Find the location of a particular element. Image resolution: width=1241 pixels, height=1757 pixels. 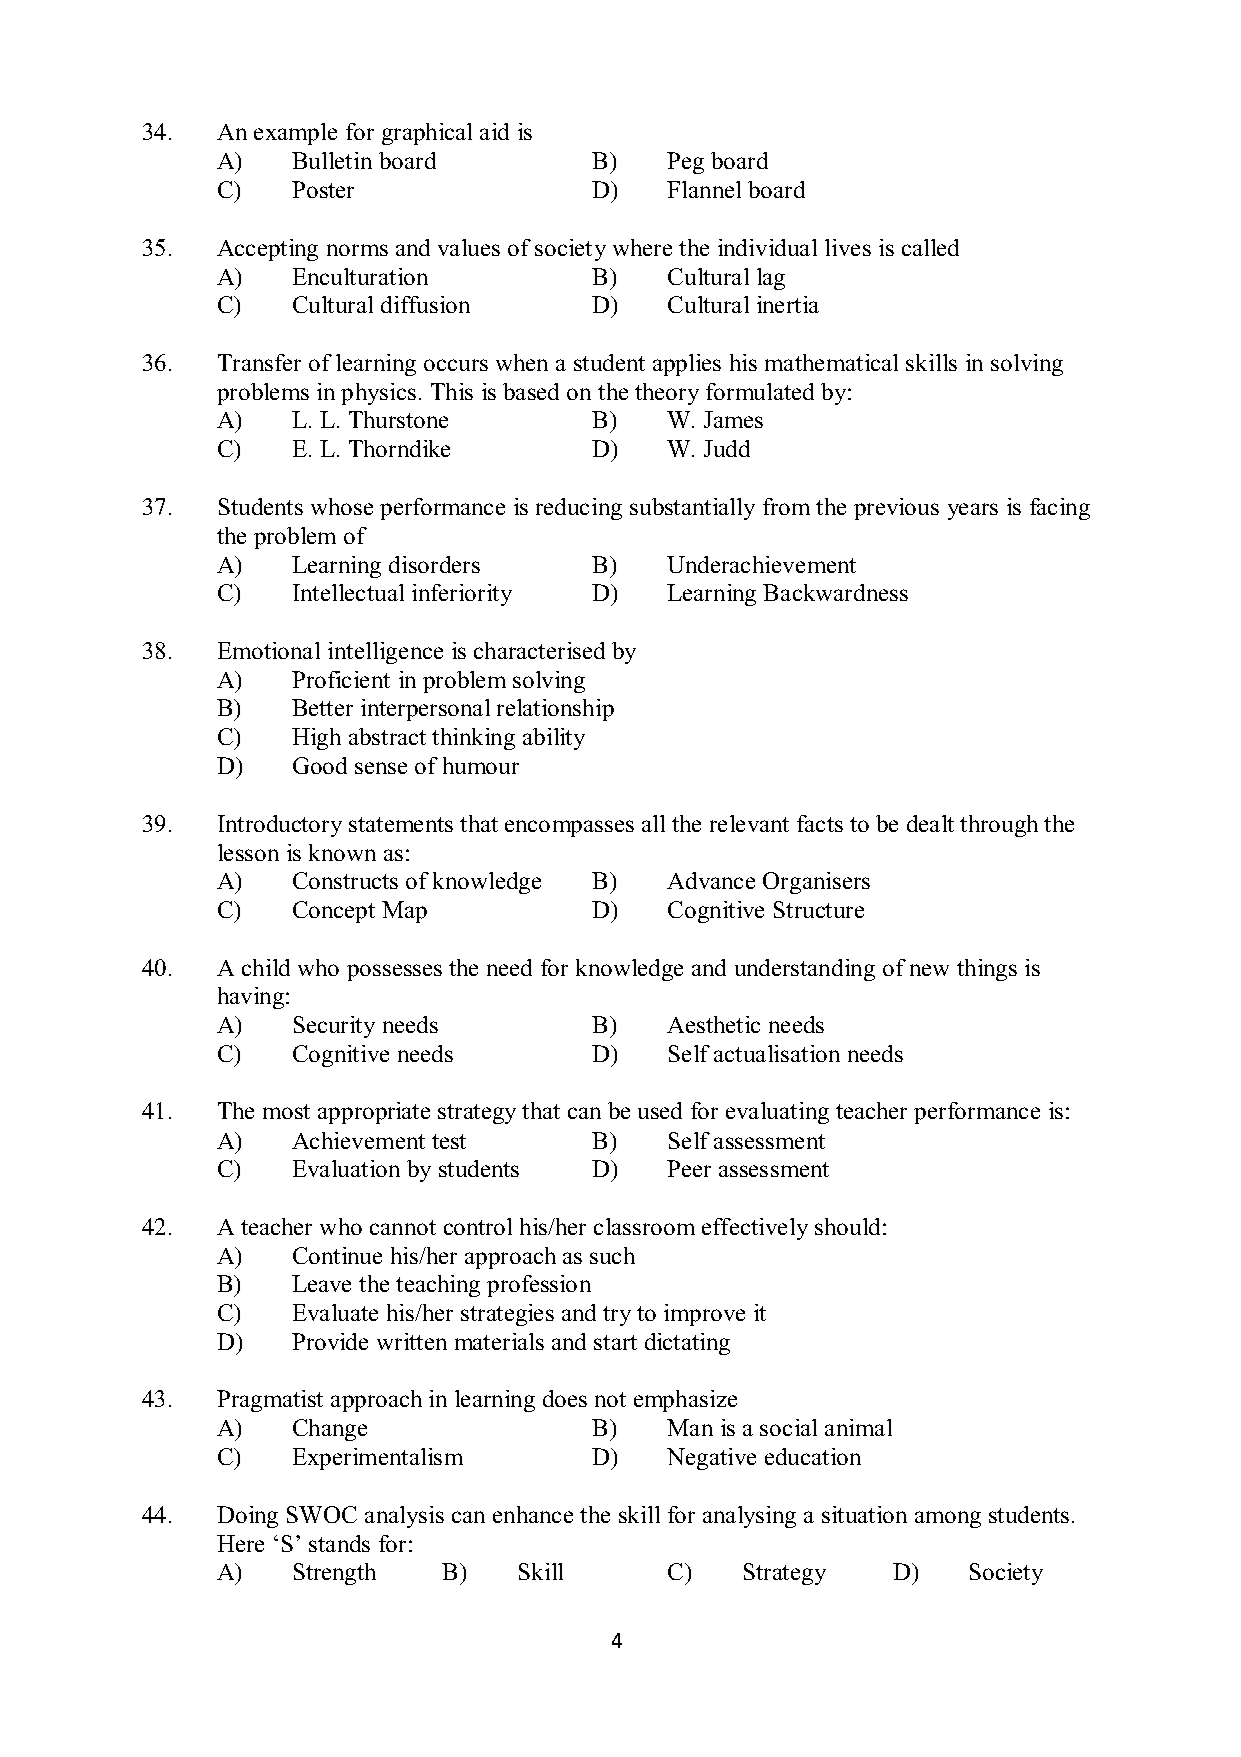

Peg is located at coordinates (685, 163).
